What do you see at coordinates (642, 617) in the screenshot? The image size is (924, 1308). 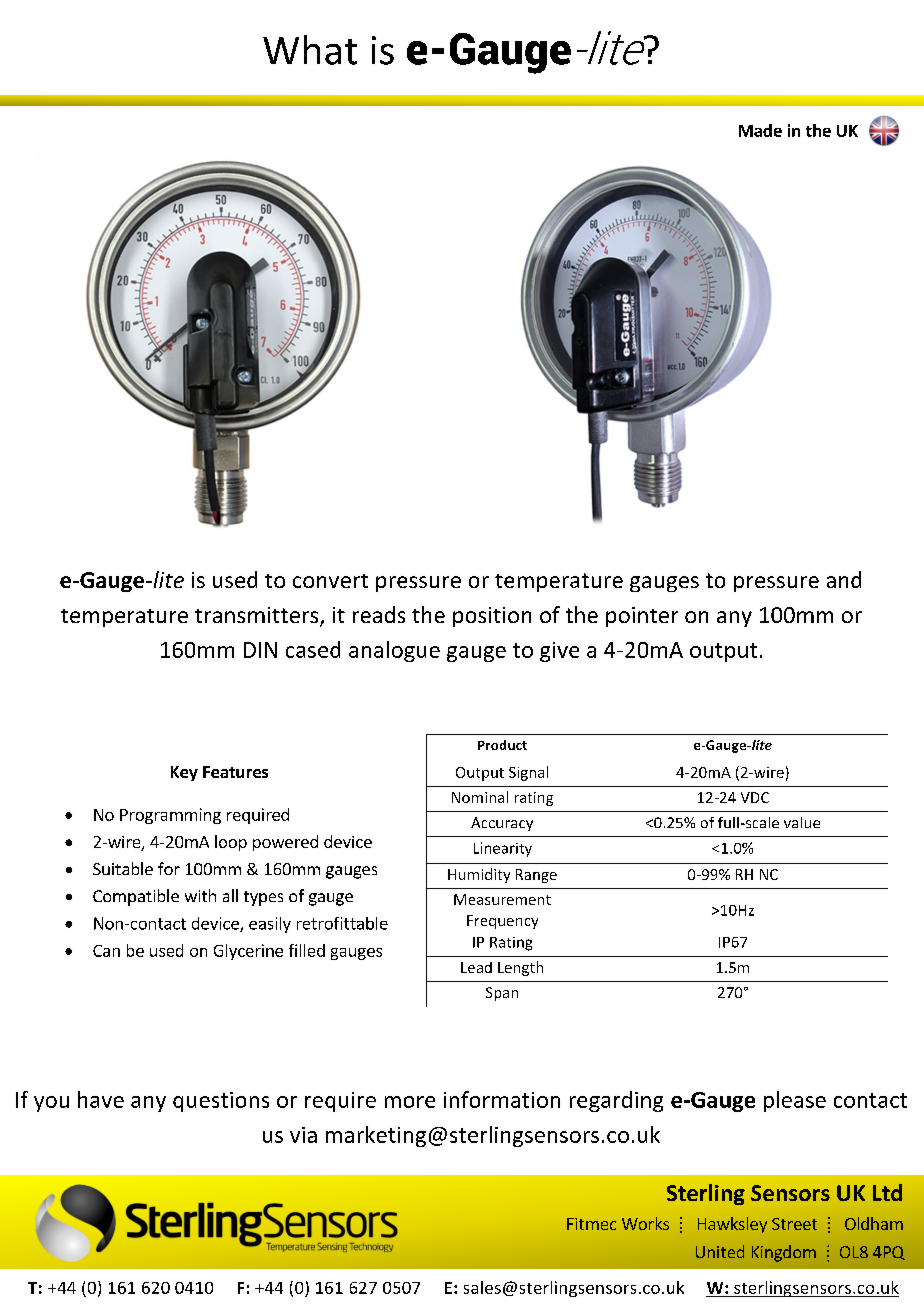 I see `pointer` at bounding box center [642, 617].
